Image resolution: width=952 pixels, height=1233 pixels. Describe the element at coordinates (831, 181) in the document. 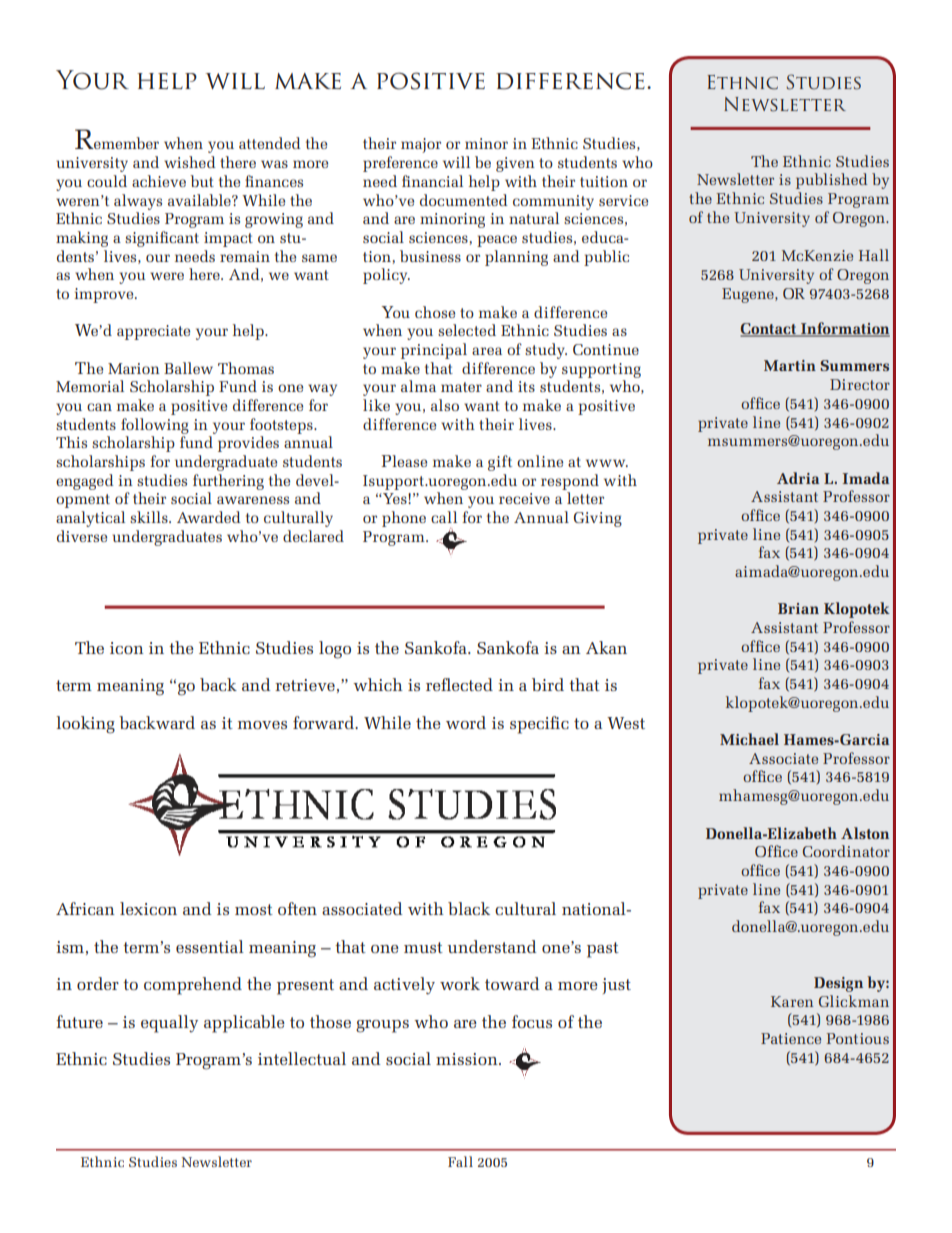

I see `published` at that location.
